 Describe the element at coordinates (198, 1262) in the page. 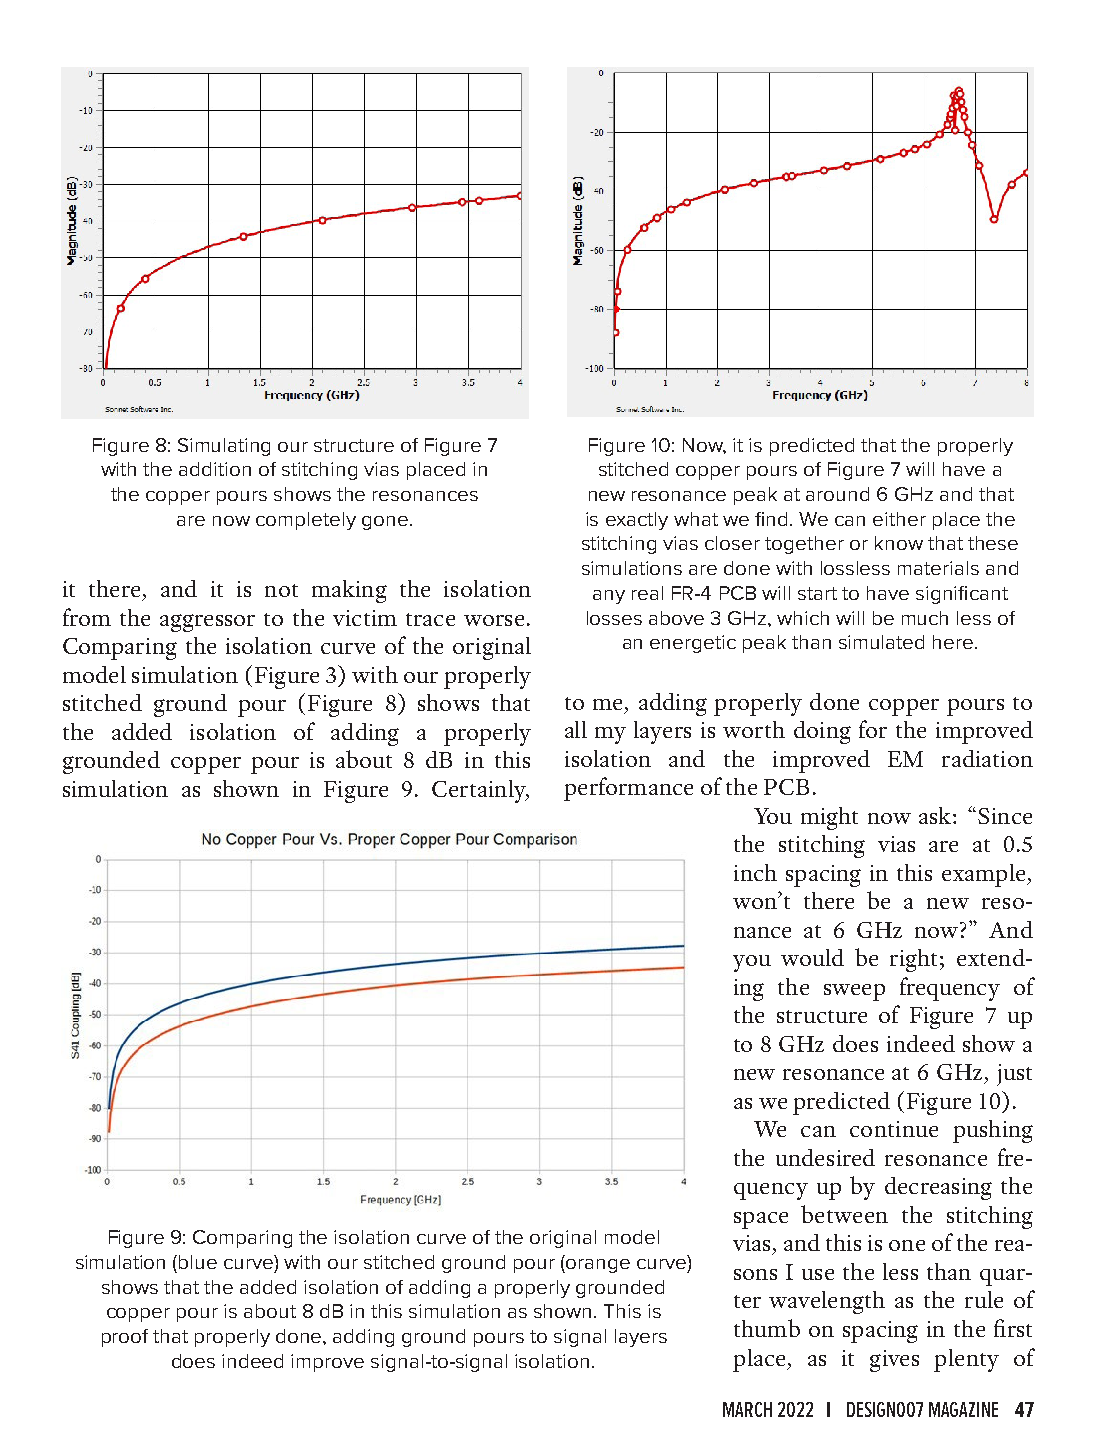

I see `blue` at that location.
